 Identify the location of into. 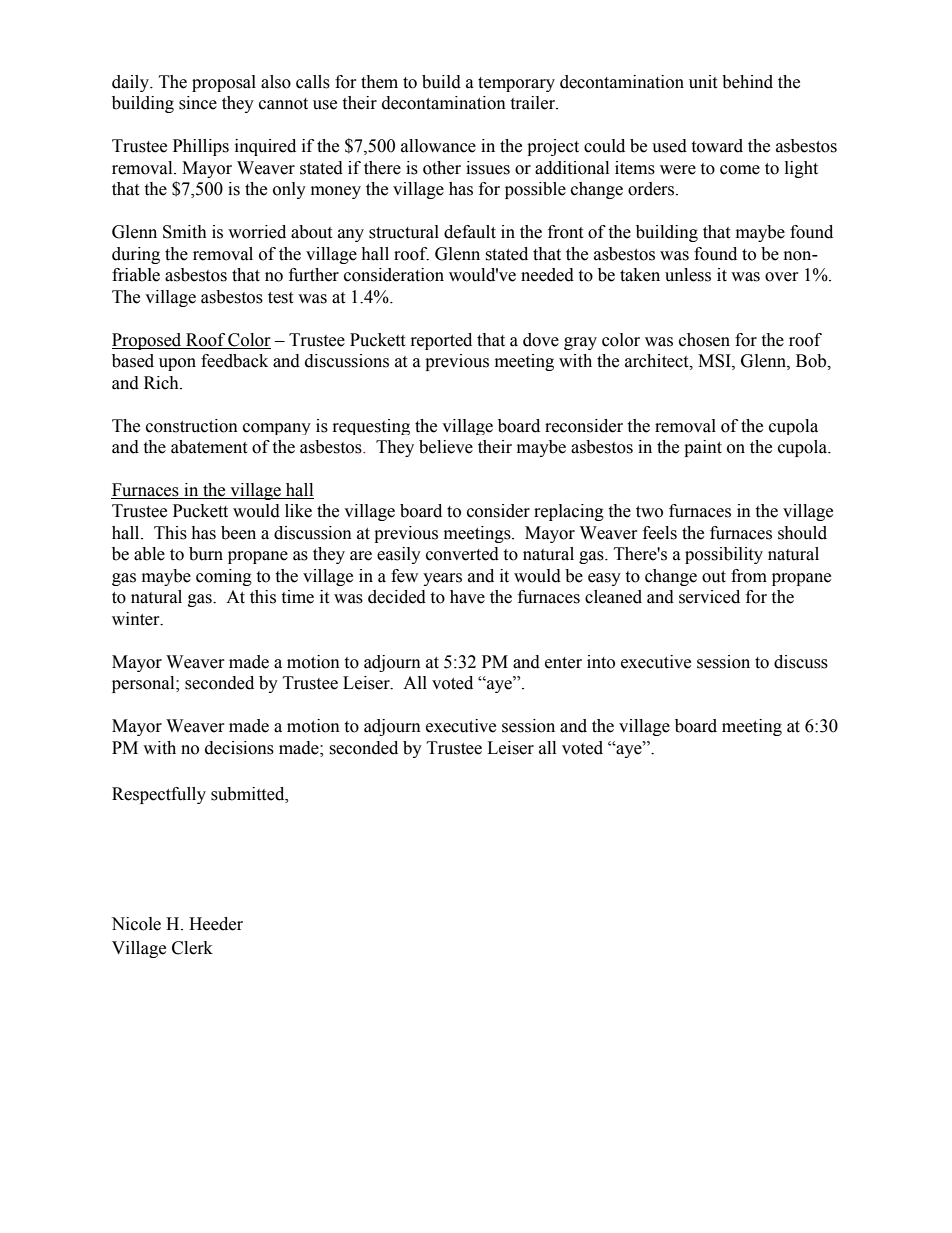
(601, 662).
